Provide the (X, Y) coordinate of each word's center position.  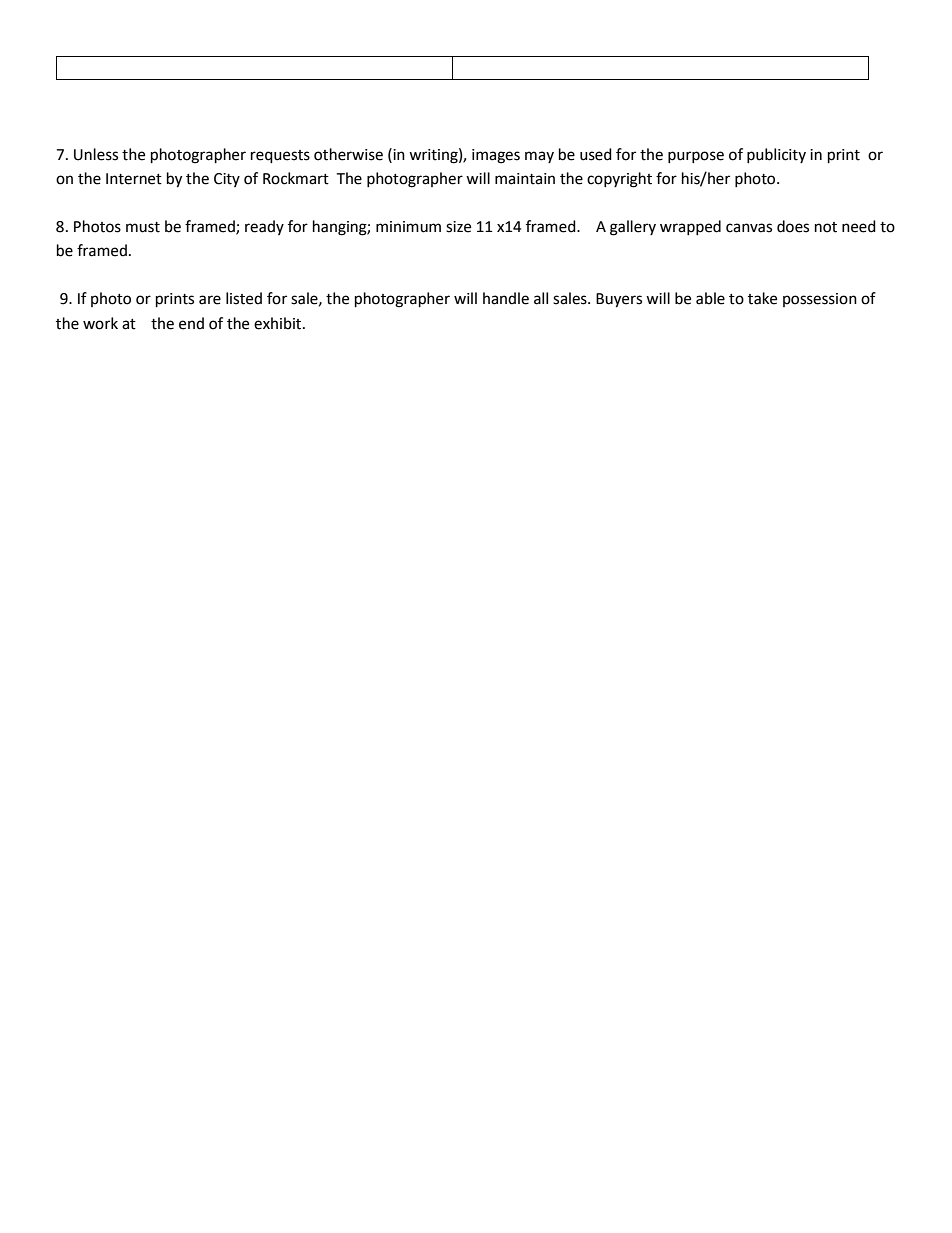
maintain (525, 179)
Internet (134, 179)
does (793, 226)
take (762, 298)
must (143, 227)
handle (506, 298)
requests (280, 157)
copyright (619, 180)
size (458, 227)
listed (244, 298)
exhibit (279, 323)
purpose (696, 157)
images (496, 156)
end (191, 323)
